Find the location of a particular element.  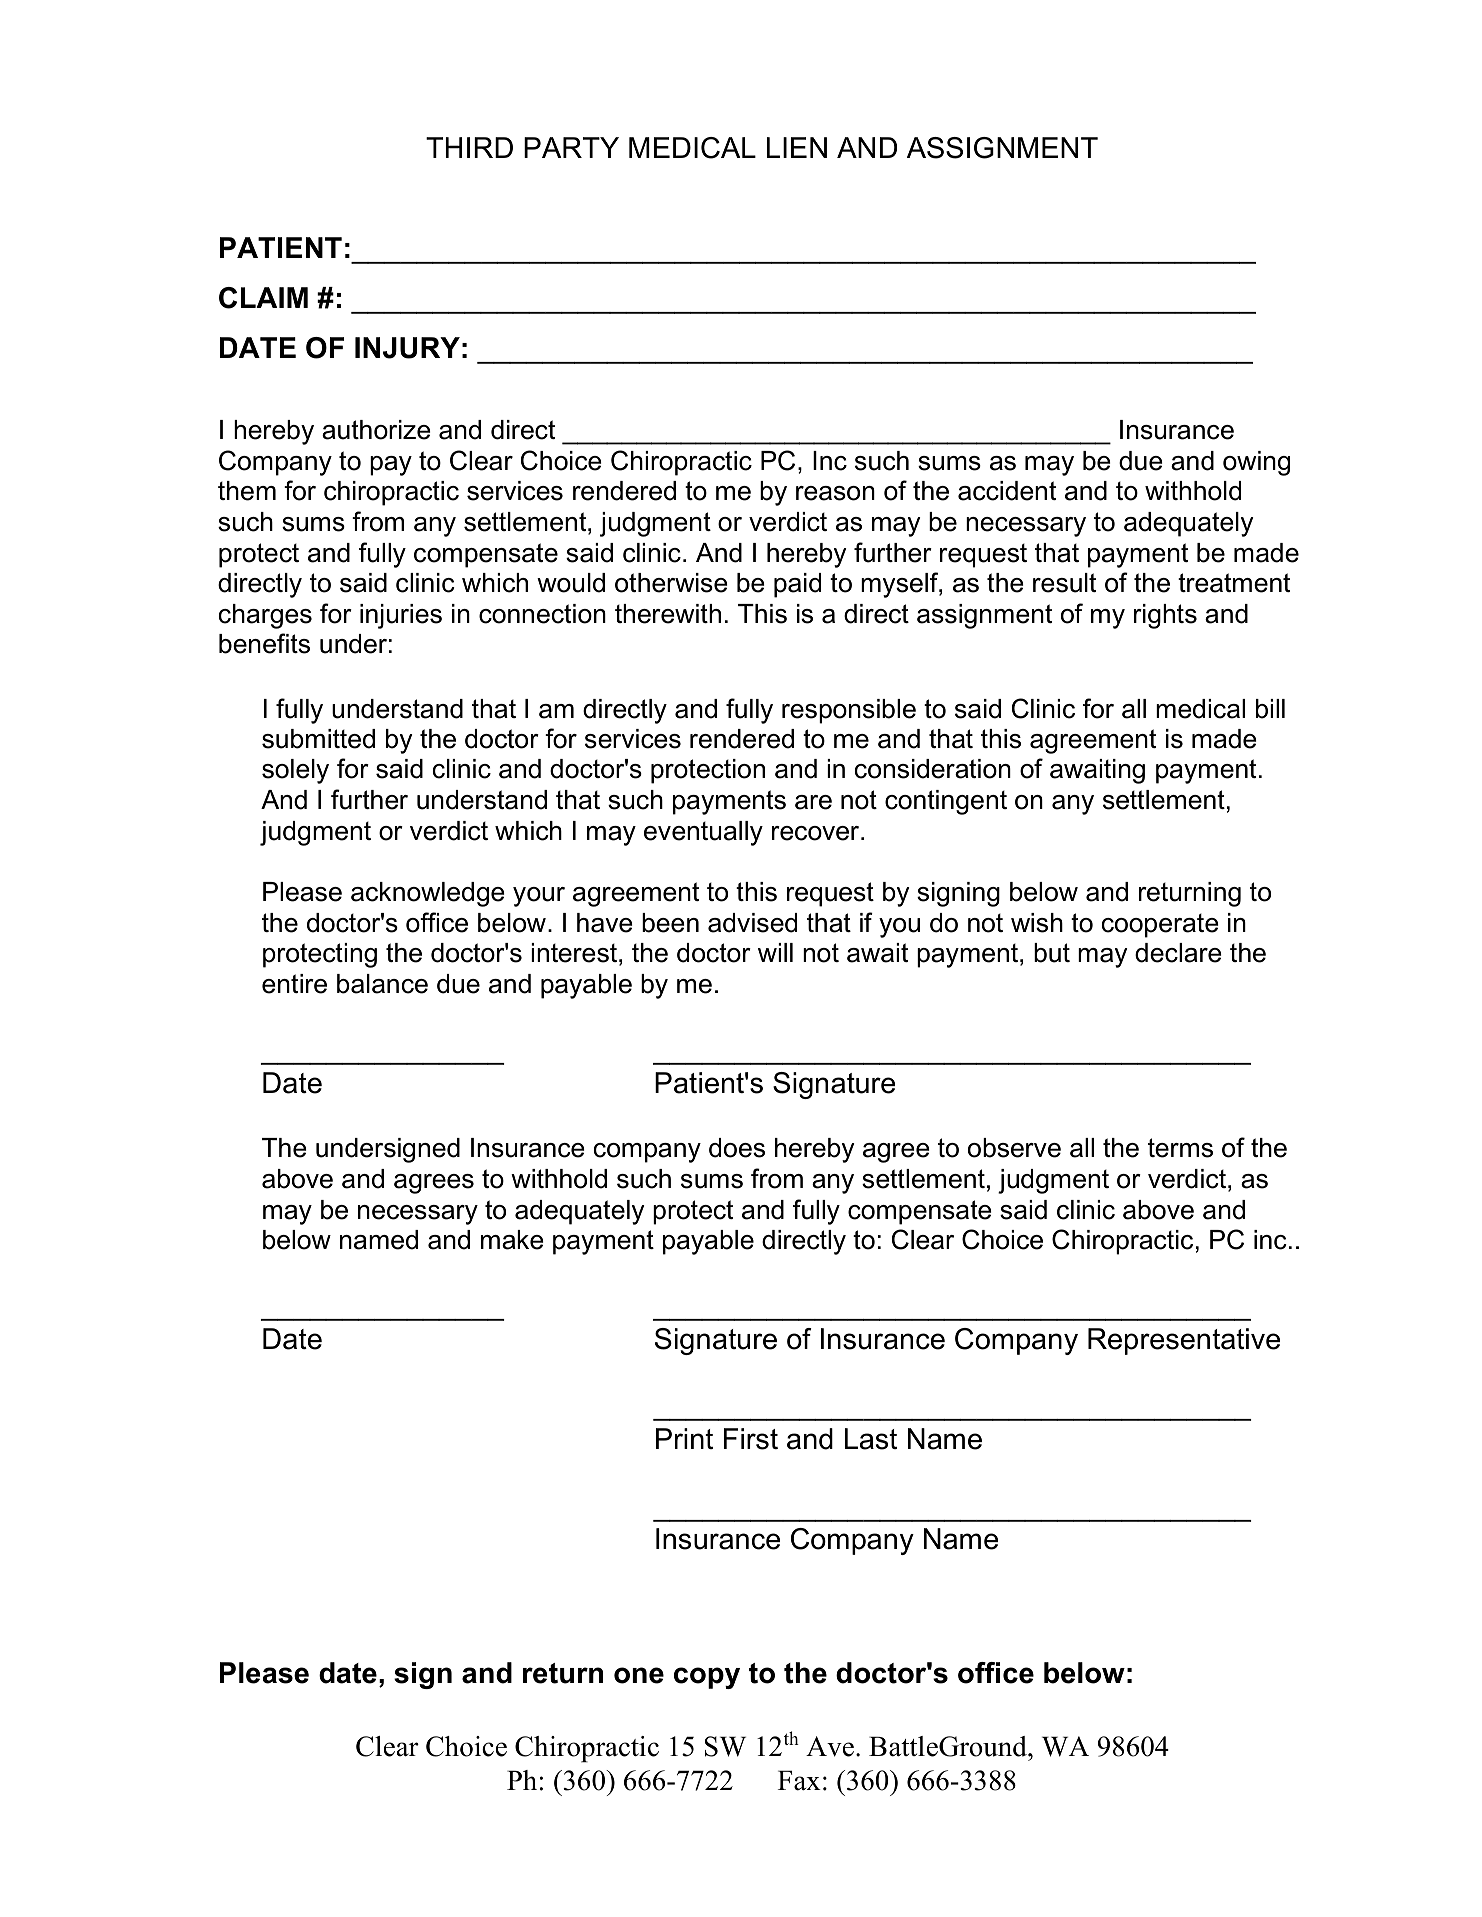

rights is located at coordinates (1165, 616).
